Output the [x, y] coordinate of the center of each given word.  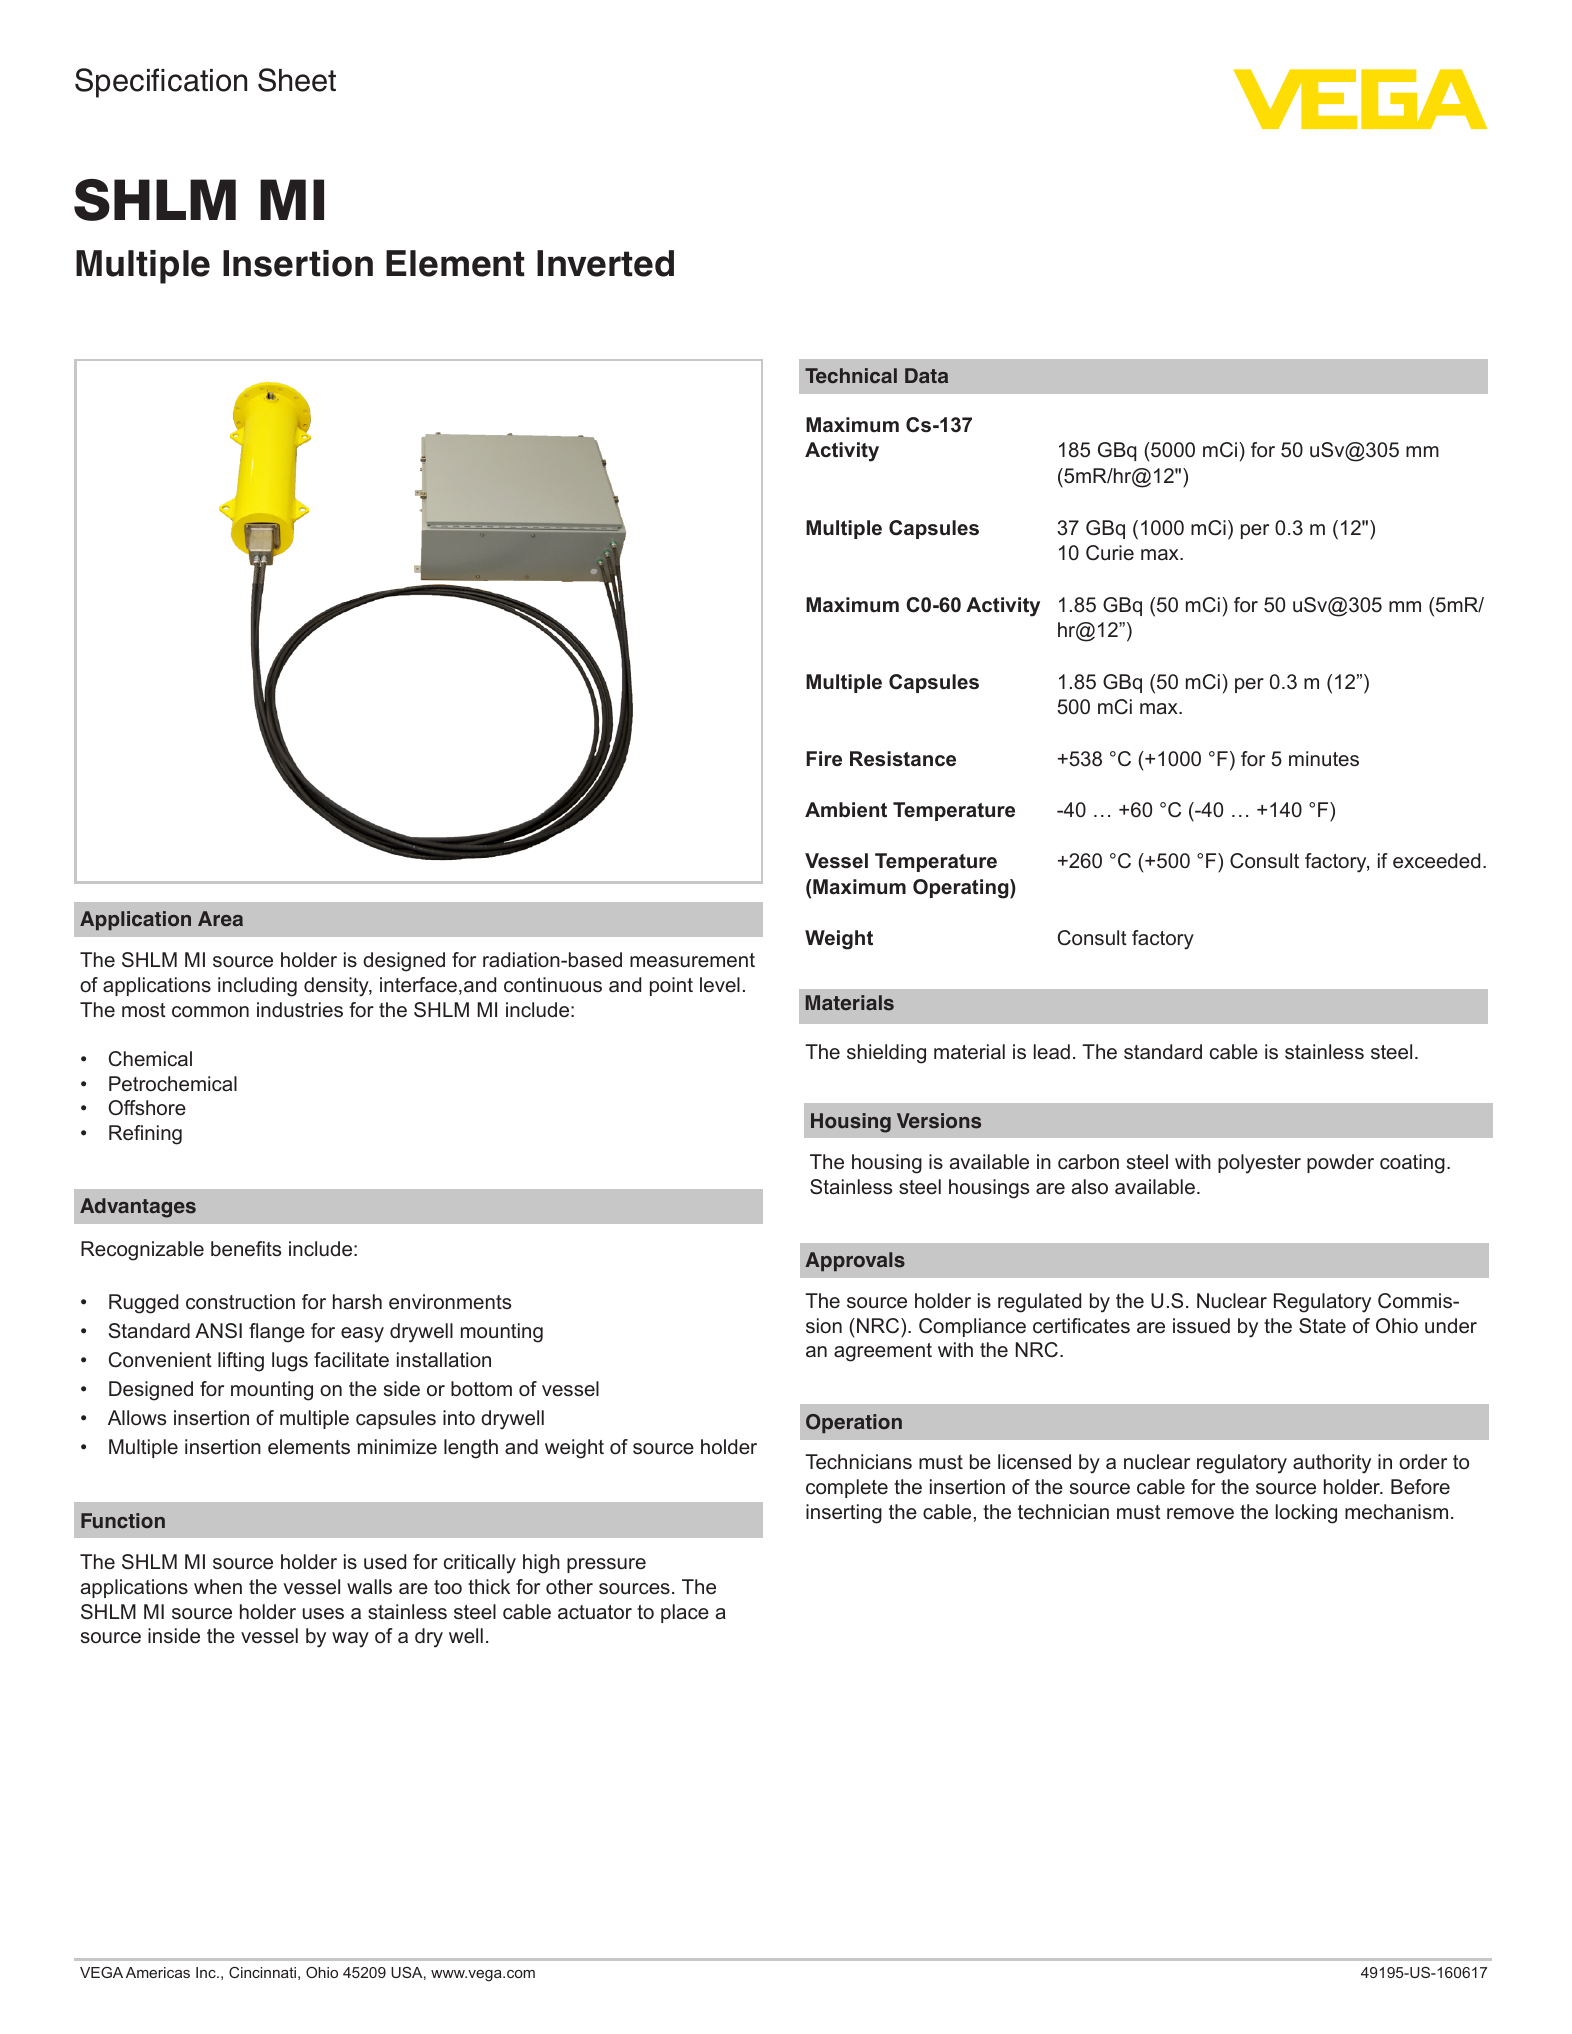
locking [1306, 1514]
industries [300, 1010]
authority [1332, 1464]
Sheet [297, 80]
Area [220, 918]
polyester [1259, 1164]
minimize [397, 1447]
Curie [1110, 553]
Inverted [605, 263]
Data [926, 375]
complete [847, 1488]
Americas [158, 1972]
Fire [824, 758]
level [720, 985]
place [685, 1613]
